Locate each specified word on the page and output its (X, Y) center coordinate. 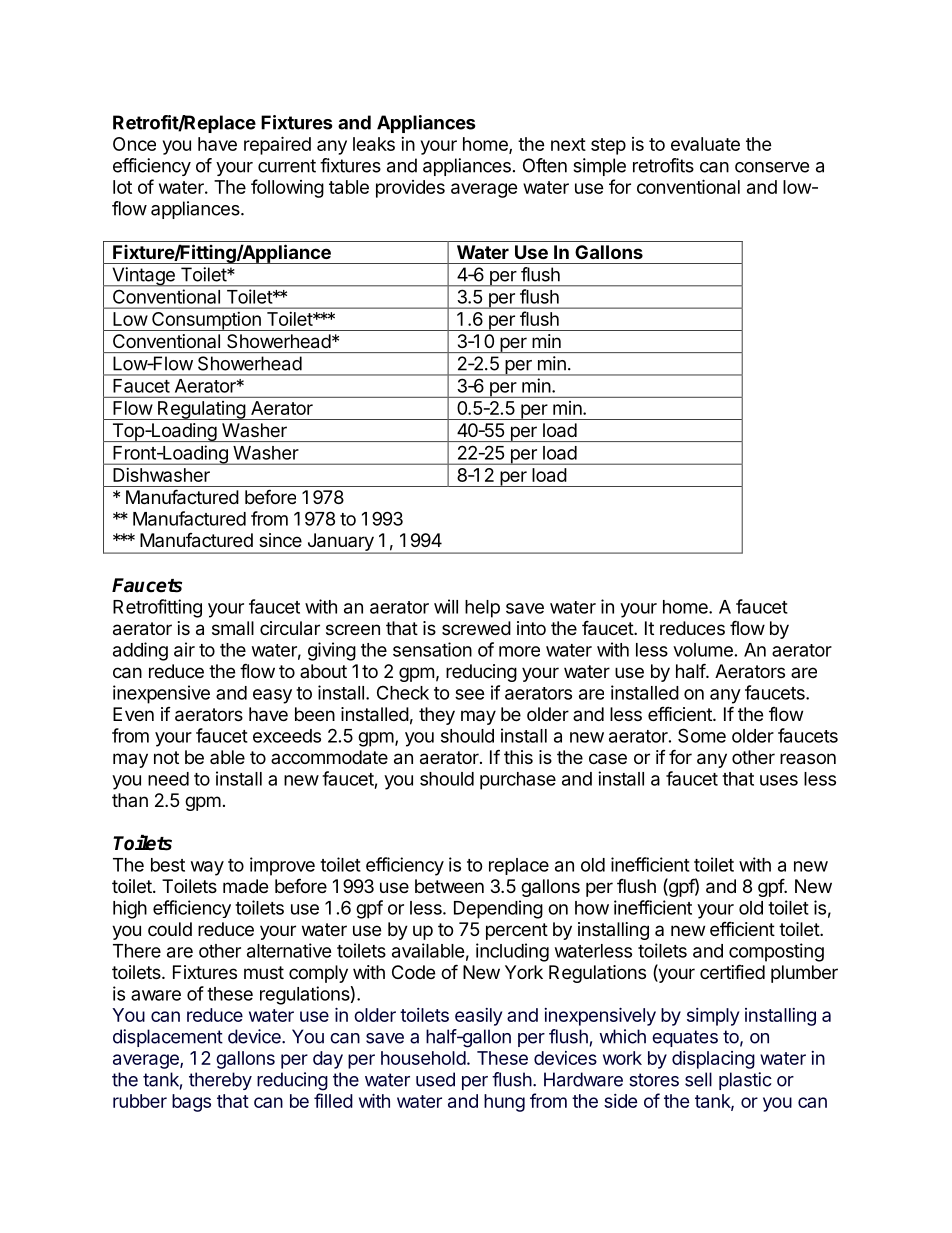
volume (703, 650)
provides (410, 189)
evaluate (705, 144)
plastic (745, 1081)
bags (191, 1103)
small (233, 628)
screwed (476, 628)
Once (134, 144)
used (435, 1079)
